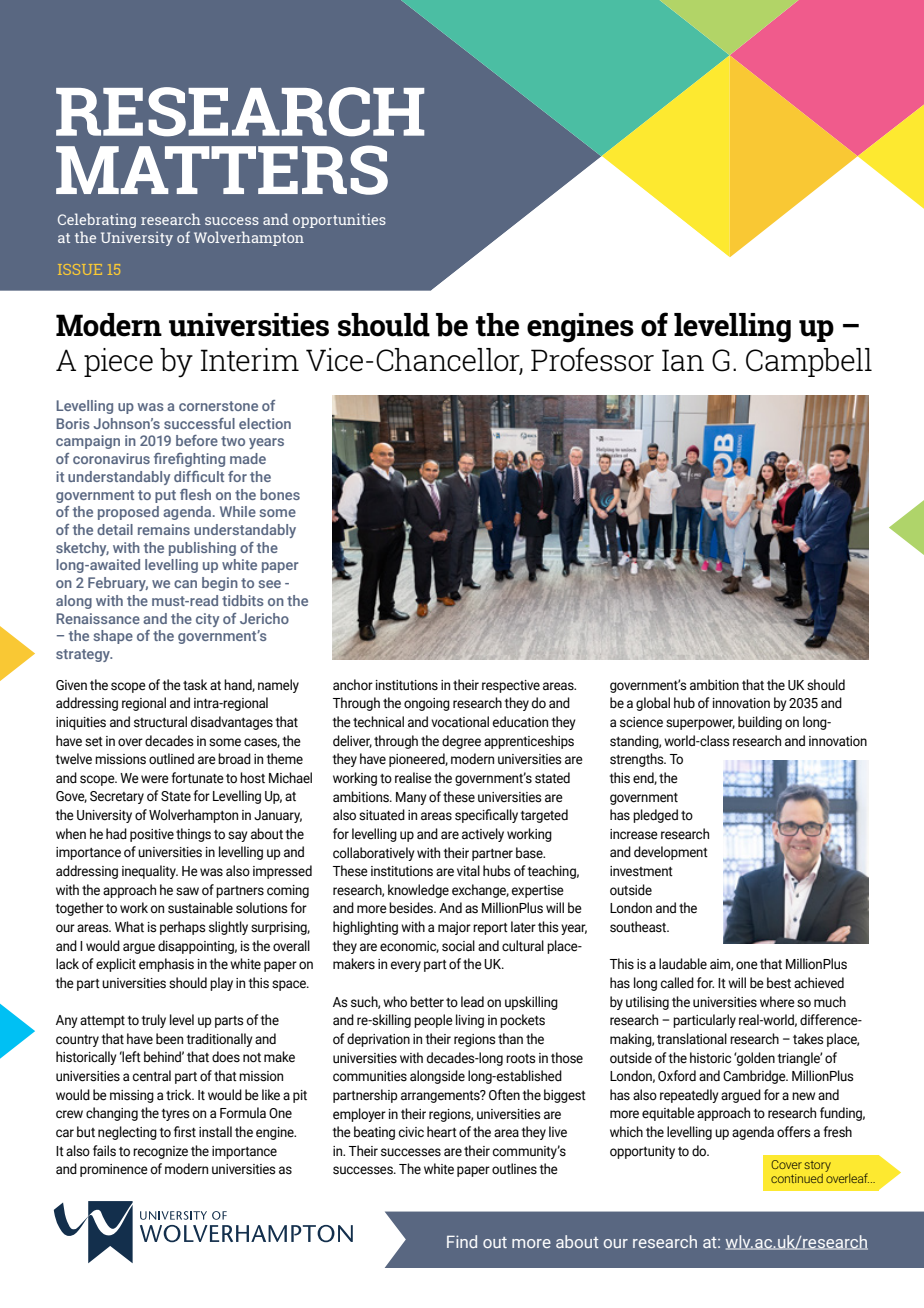 The height and width of the page is (1308, 924). Describe the element at coordinates (653, 704) in the page. I see `global` at that location.
